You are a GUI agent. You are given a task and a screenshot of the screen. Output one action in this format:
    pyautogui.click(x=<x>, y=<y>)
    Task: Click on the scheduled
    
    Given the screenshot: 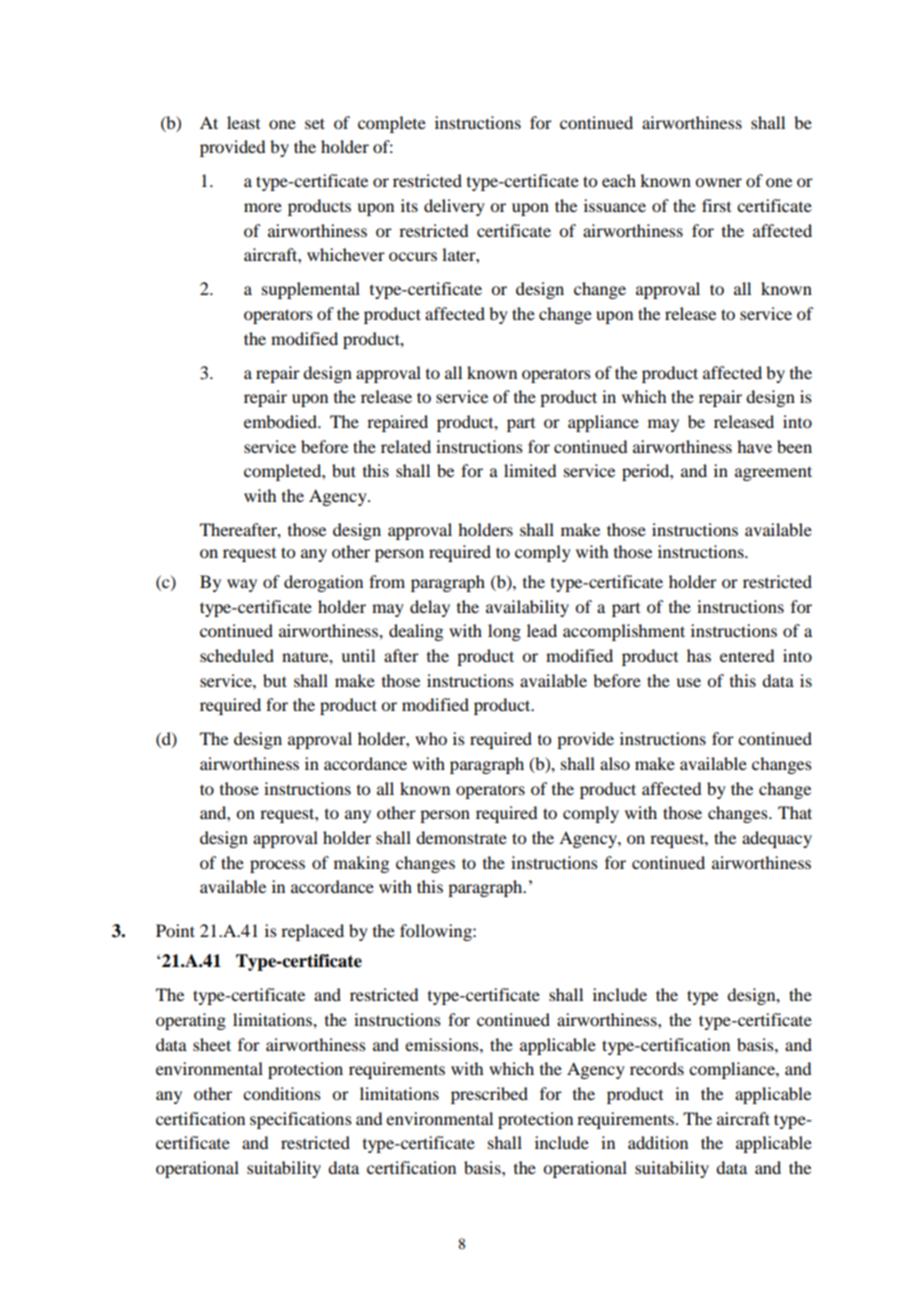 What is the action you would take?
    pyautogui.click(x=237, y=655)
